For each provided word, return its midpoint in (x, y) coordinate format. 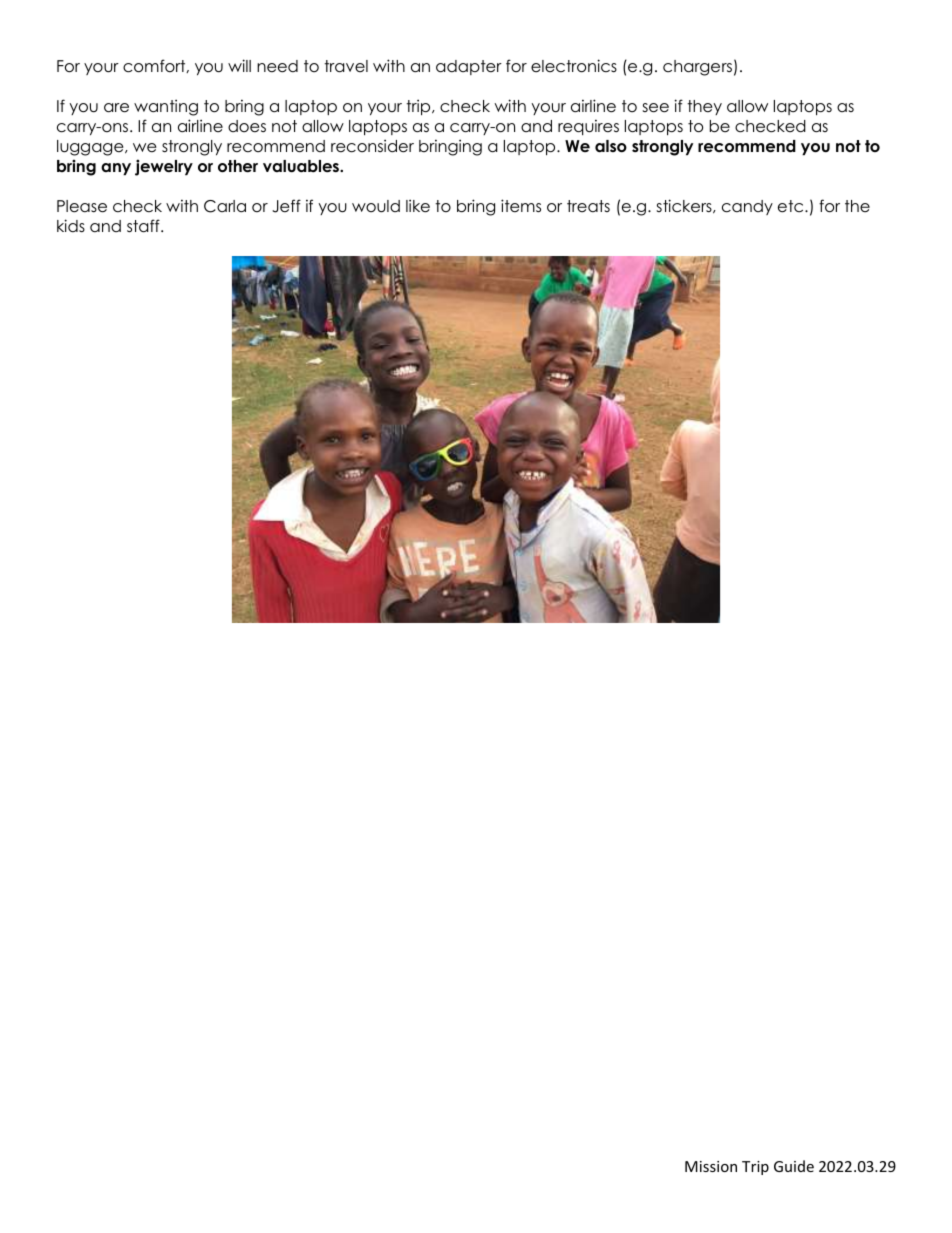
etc (792, 206)
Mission (711, 1166)
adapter (469, 67)
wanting (166, 107)
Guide (794, 1166)
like (418, 206)
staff (144, 226)
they (704, 107)
